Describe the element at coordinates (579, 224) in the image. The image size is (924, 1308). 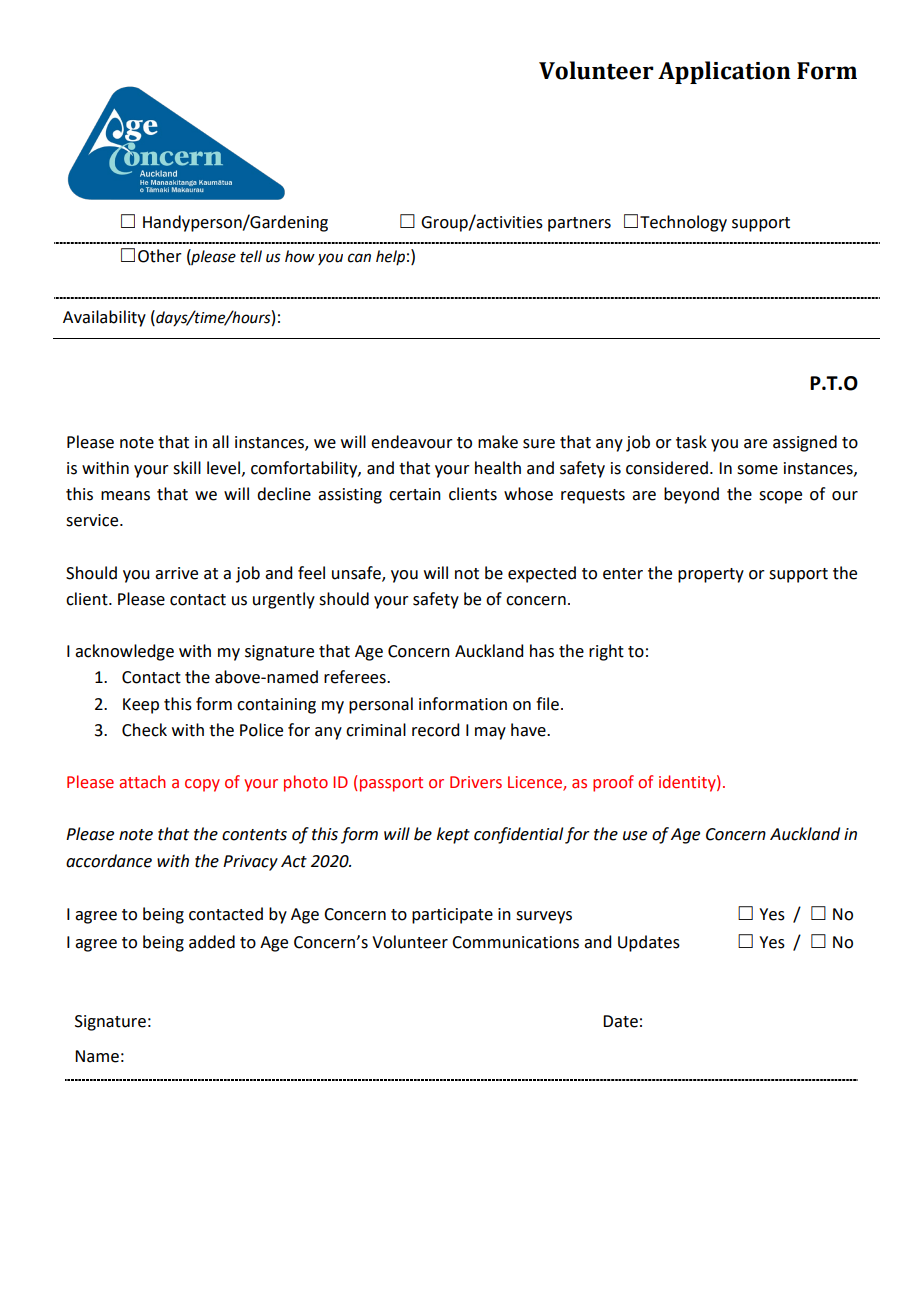
I see `partners` at that location.
